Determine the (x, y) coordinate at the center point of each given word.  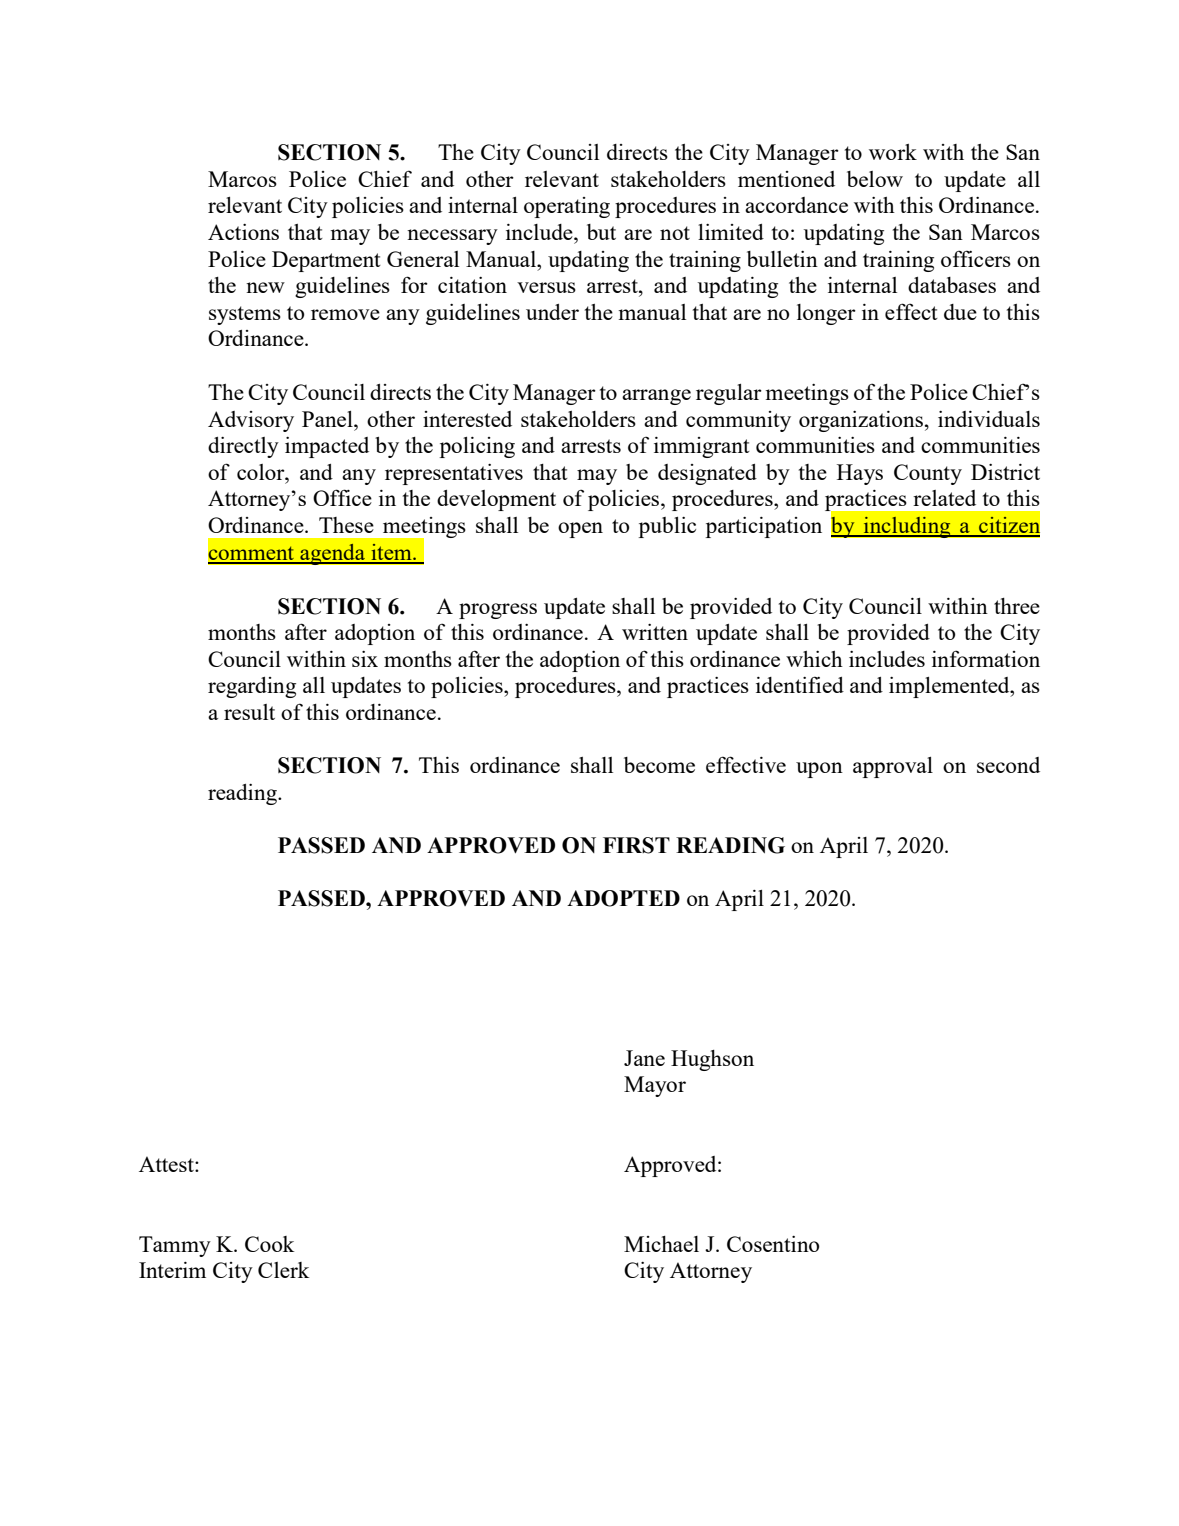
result (249, 712)
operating (567, 207)
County (928, 474)
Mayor (655, 1086)
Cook (270, 1244)
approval (893, 767)
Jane (644, 1058)
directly (243, 447)
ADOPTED (623, 898)
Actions (243, 232)
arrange (656, 397)
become (659, 765)
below (875, 179)
